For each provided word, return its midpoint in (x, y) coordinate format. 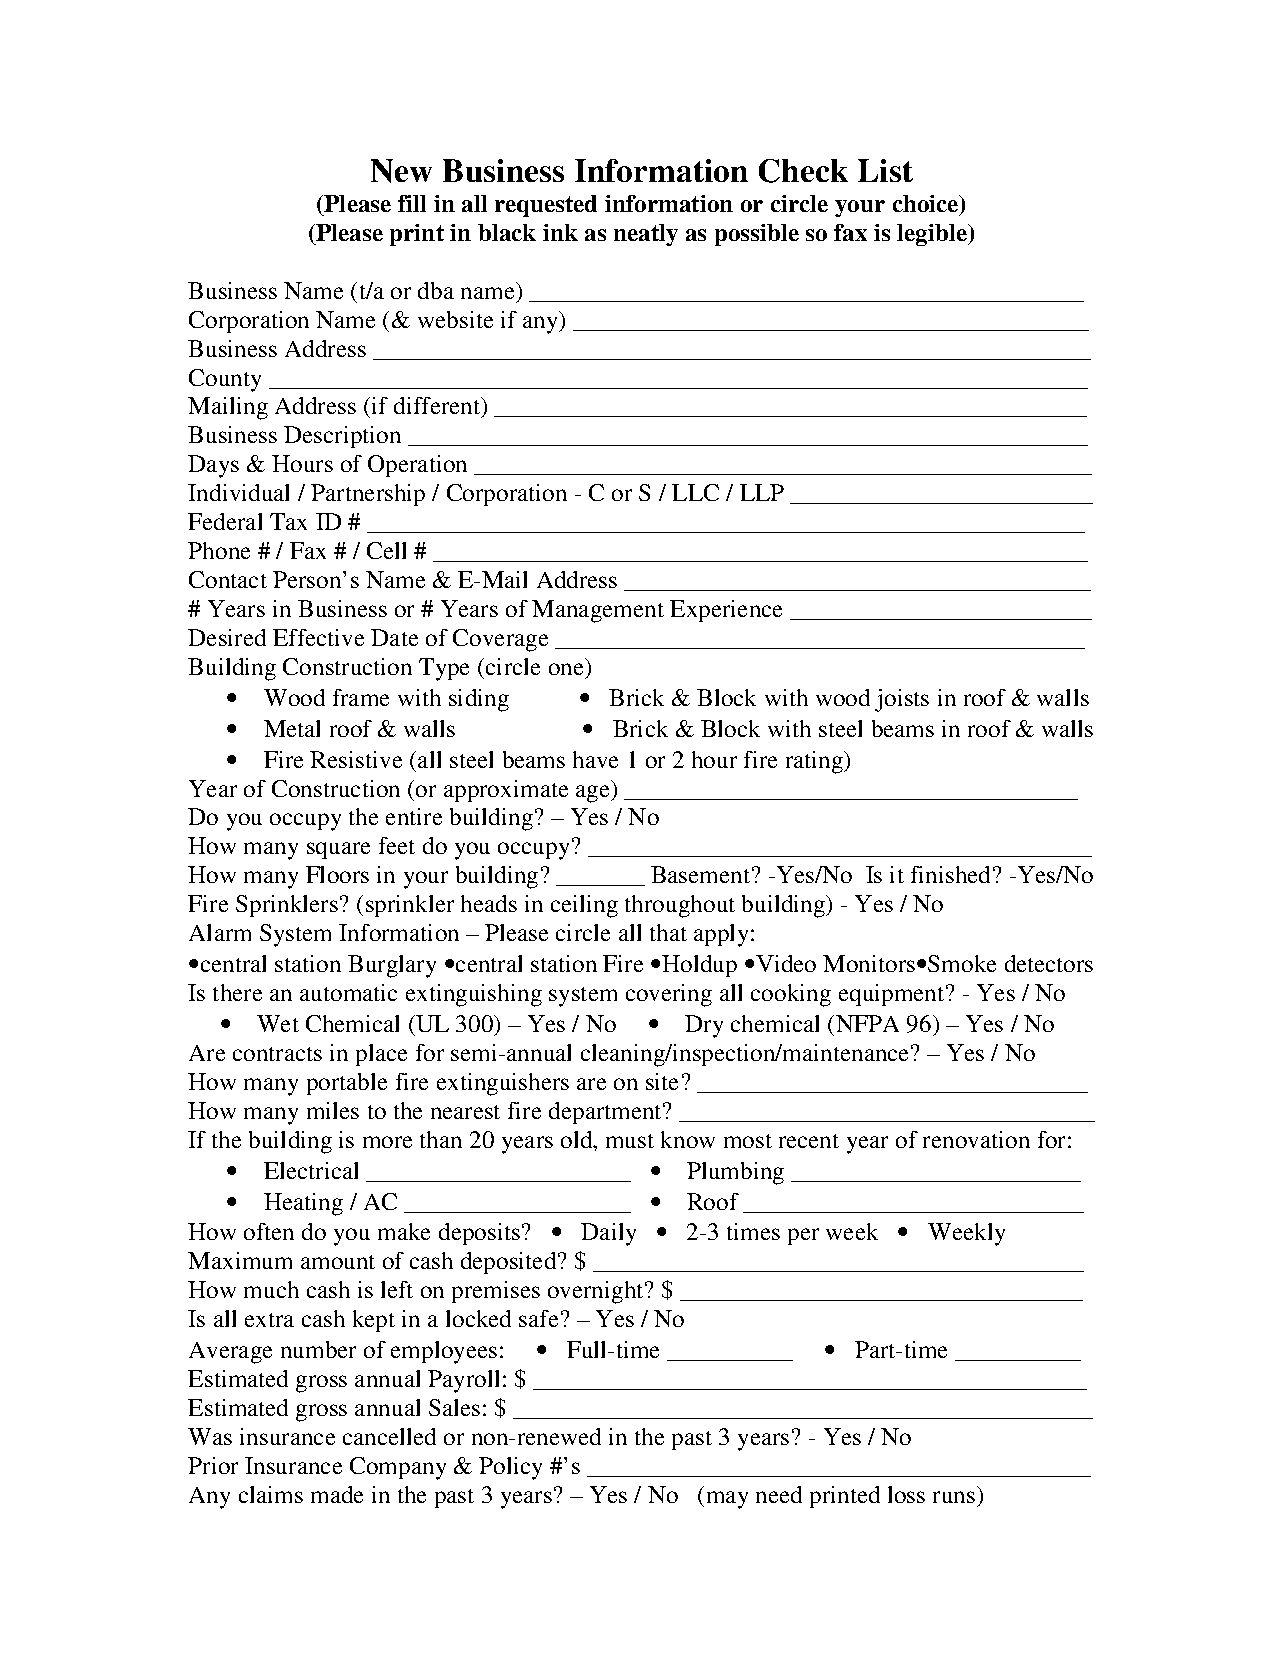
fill (412, 203)
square (338, 850)
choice (927, 205)
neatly (646, 235)
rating (816, 762)
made (337, 1494)
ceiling (584, 906)
